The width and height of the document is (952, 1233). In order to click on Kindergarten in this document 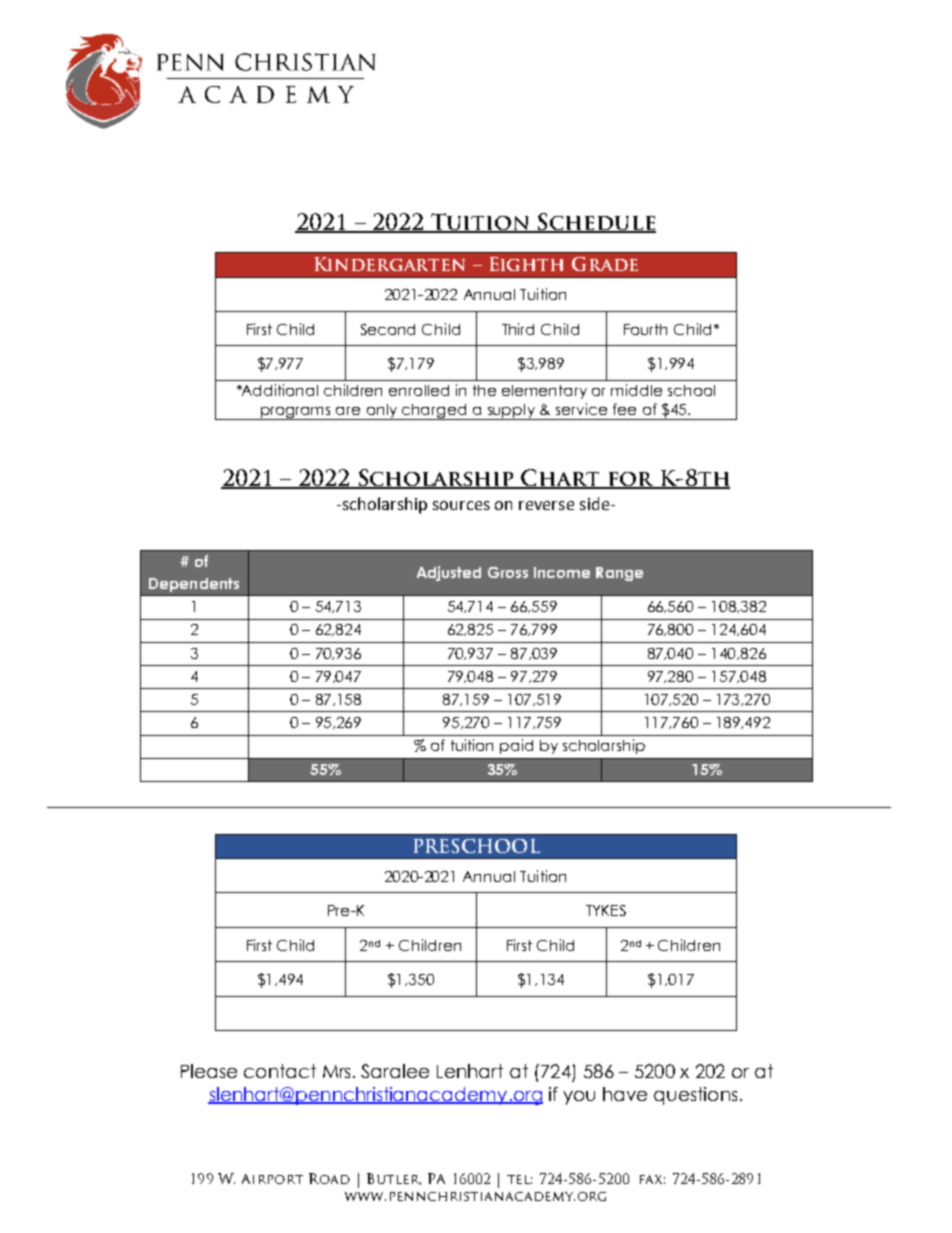, I will do `click(390, 264)`.
